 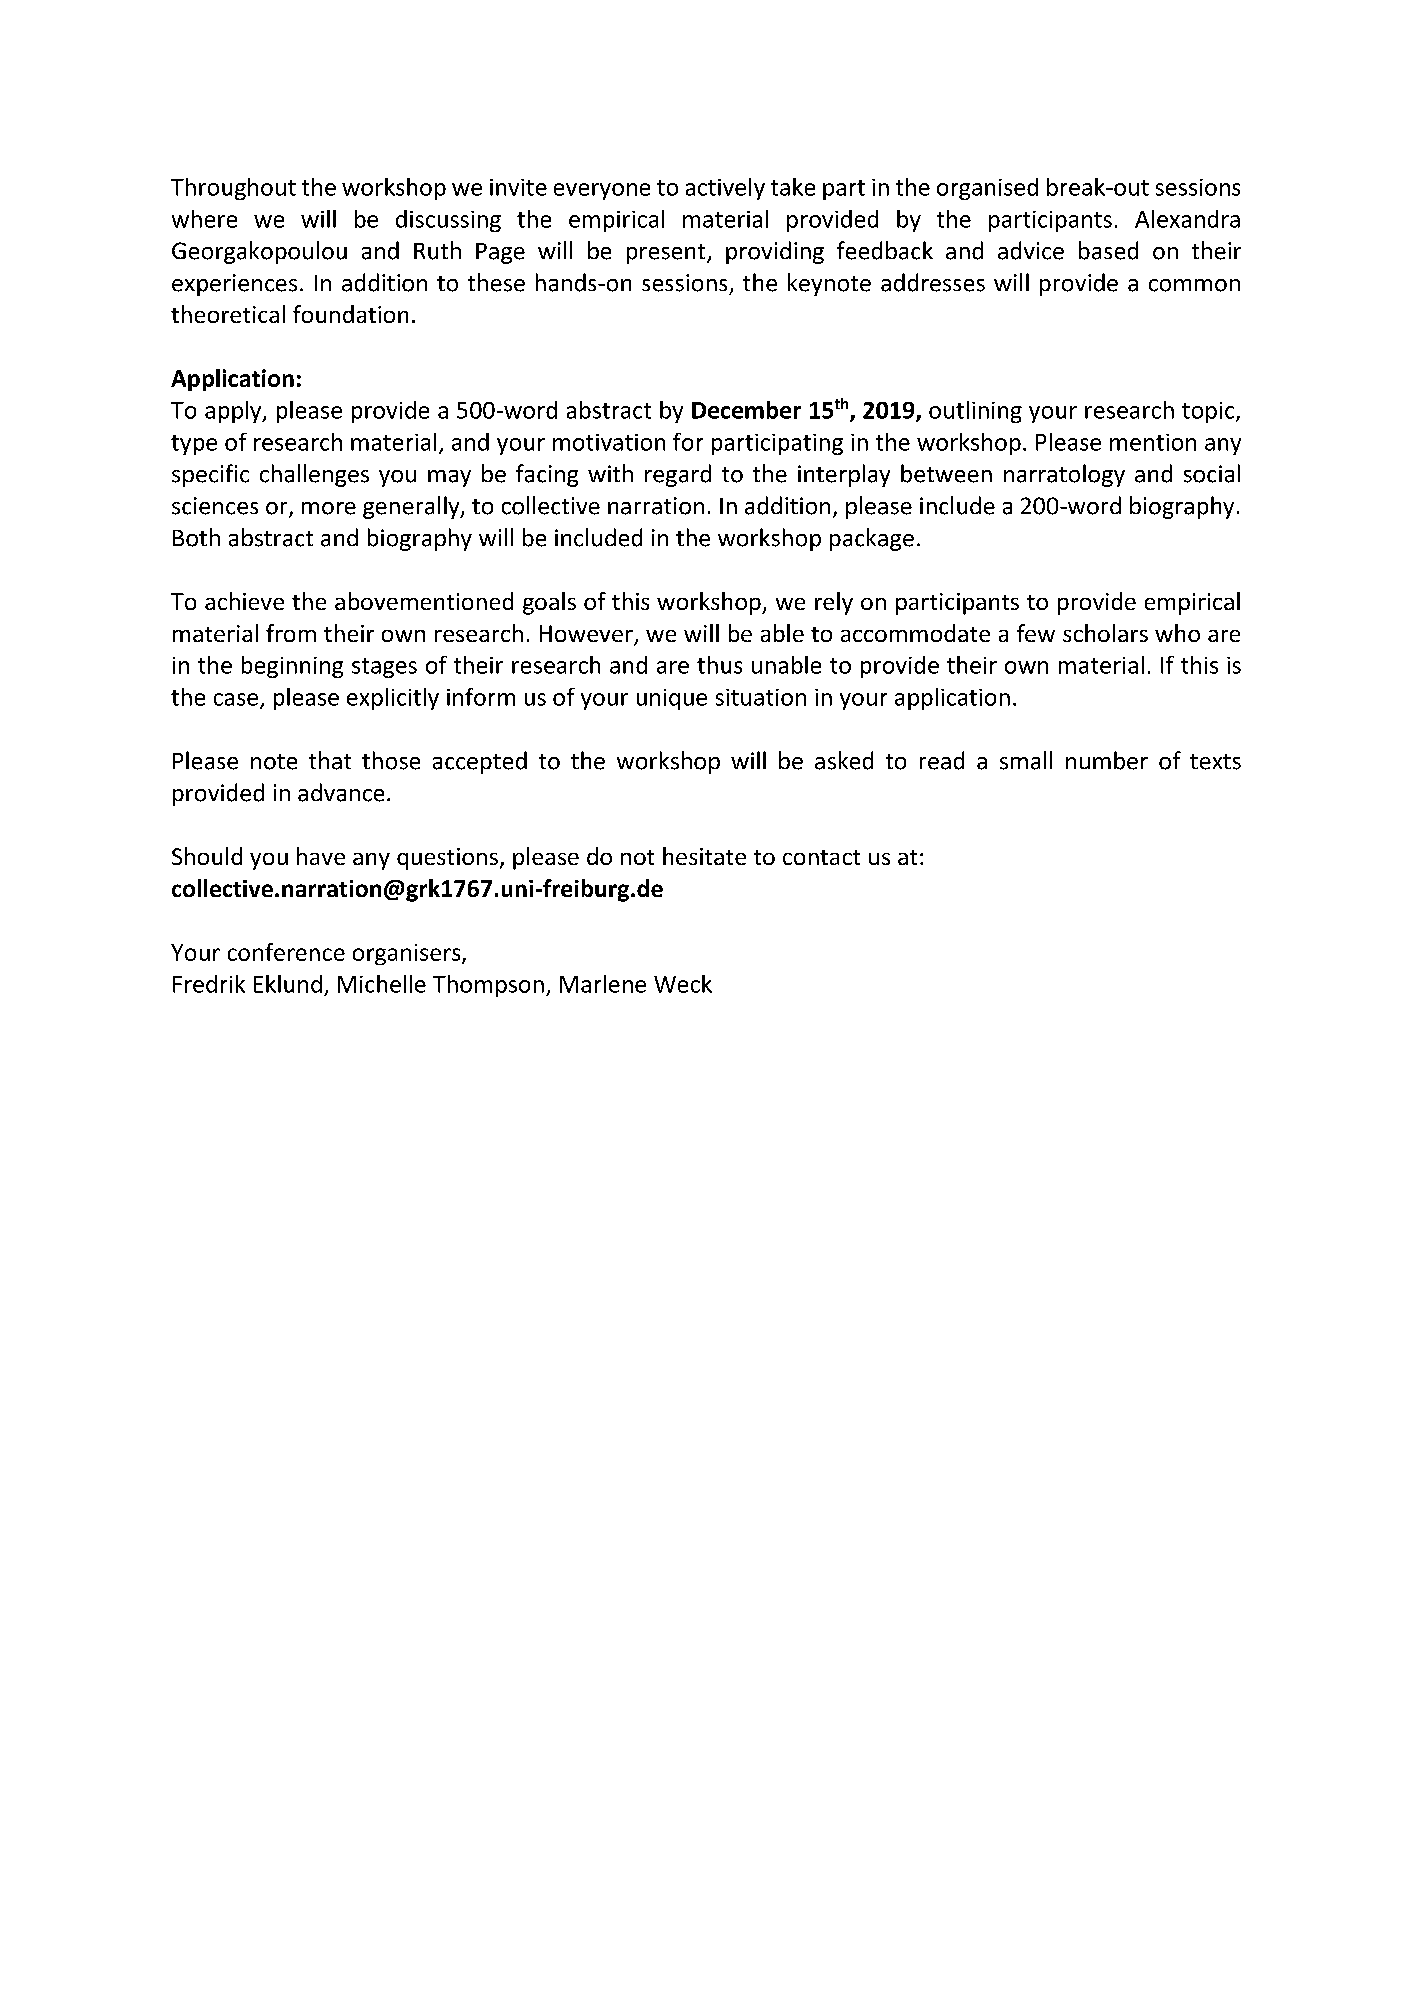 I want to click on actively, so click(x=725, y=189).
